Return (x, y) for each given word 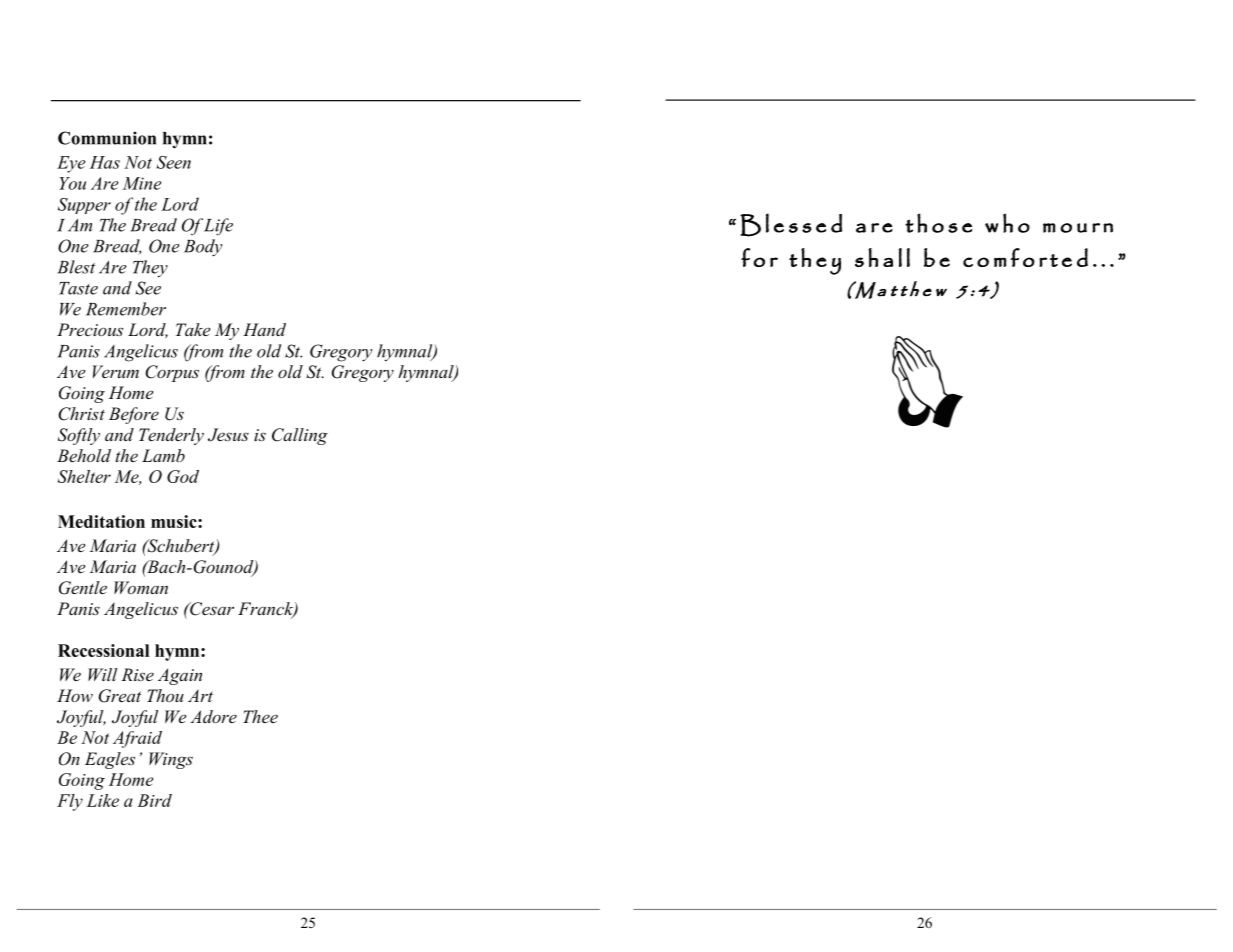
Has (105, 162)
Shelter (84, 476)
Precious (90, 329)
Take (193, 329)
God (183, 476)
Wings (171, 760)
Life (217, 227)
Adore (213, 716)
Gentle (83, 588)
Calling (300, 436)
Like (102, 800)
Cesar (211, 609)
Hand (264, 329)
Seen (173, 162)
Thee (260, 716)
